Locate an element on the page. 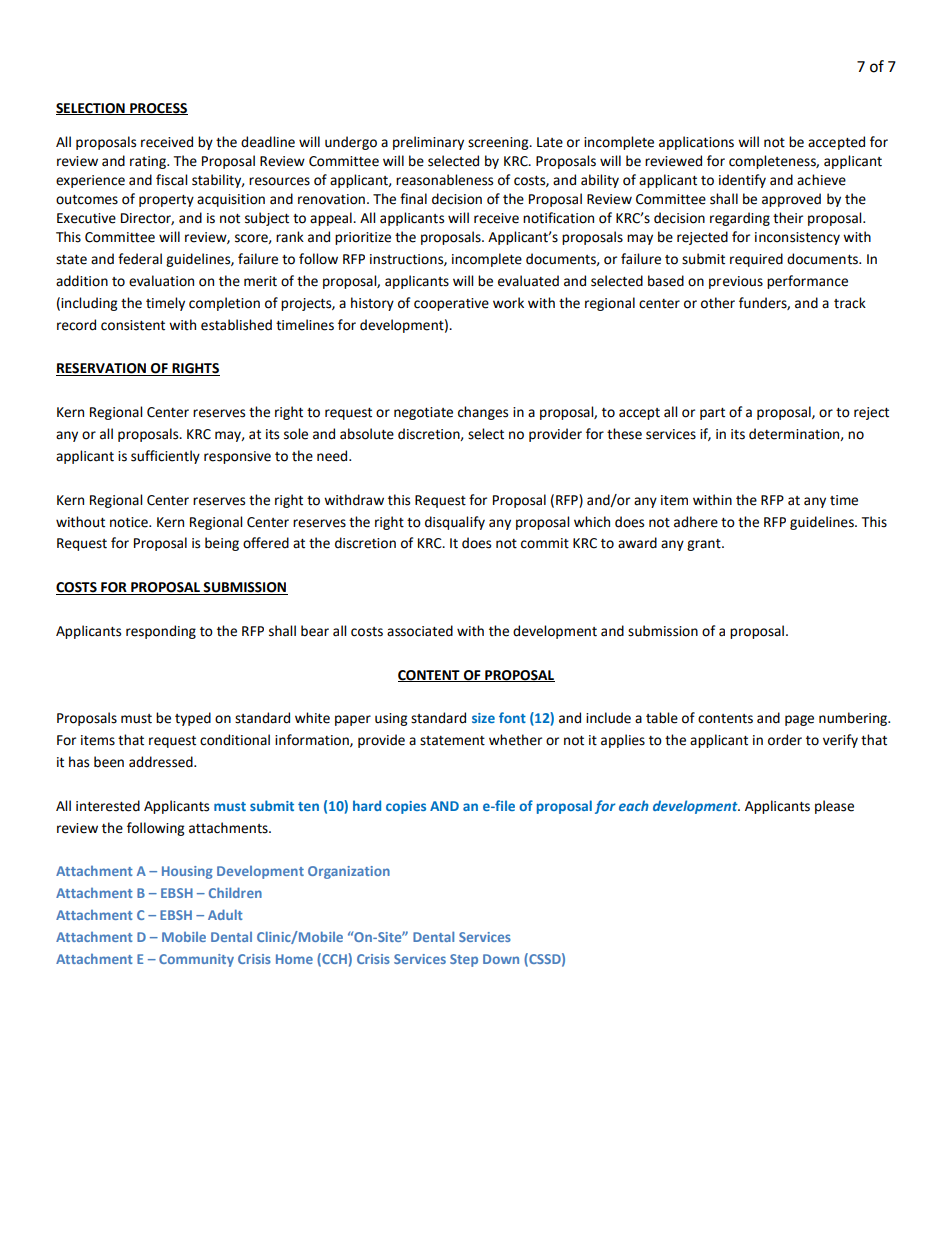 This page has width=952, height=1233. screening is located at coordinates (499, 143).
